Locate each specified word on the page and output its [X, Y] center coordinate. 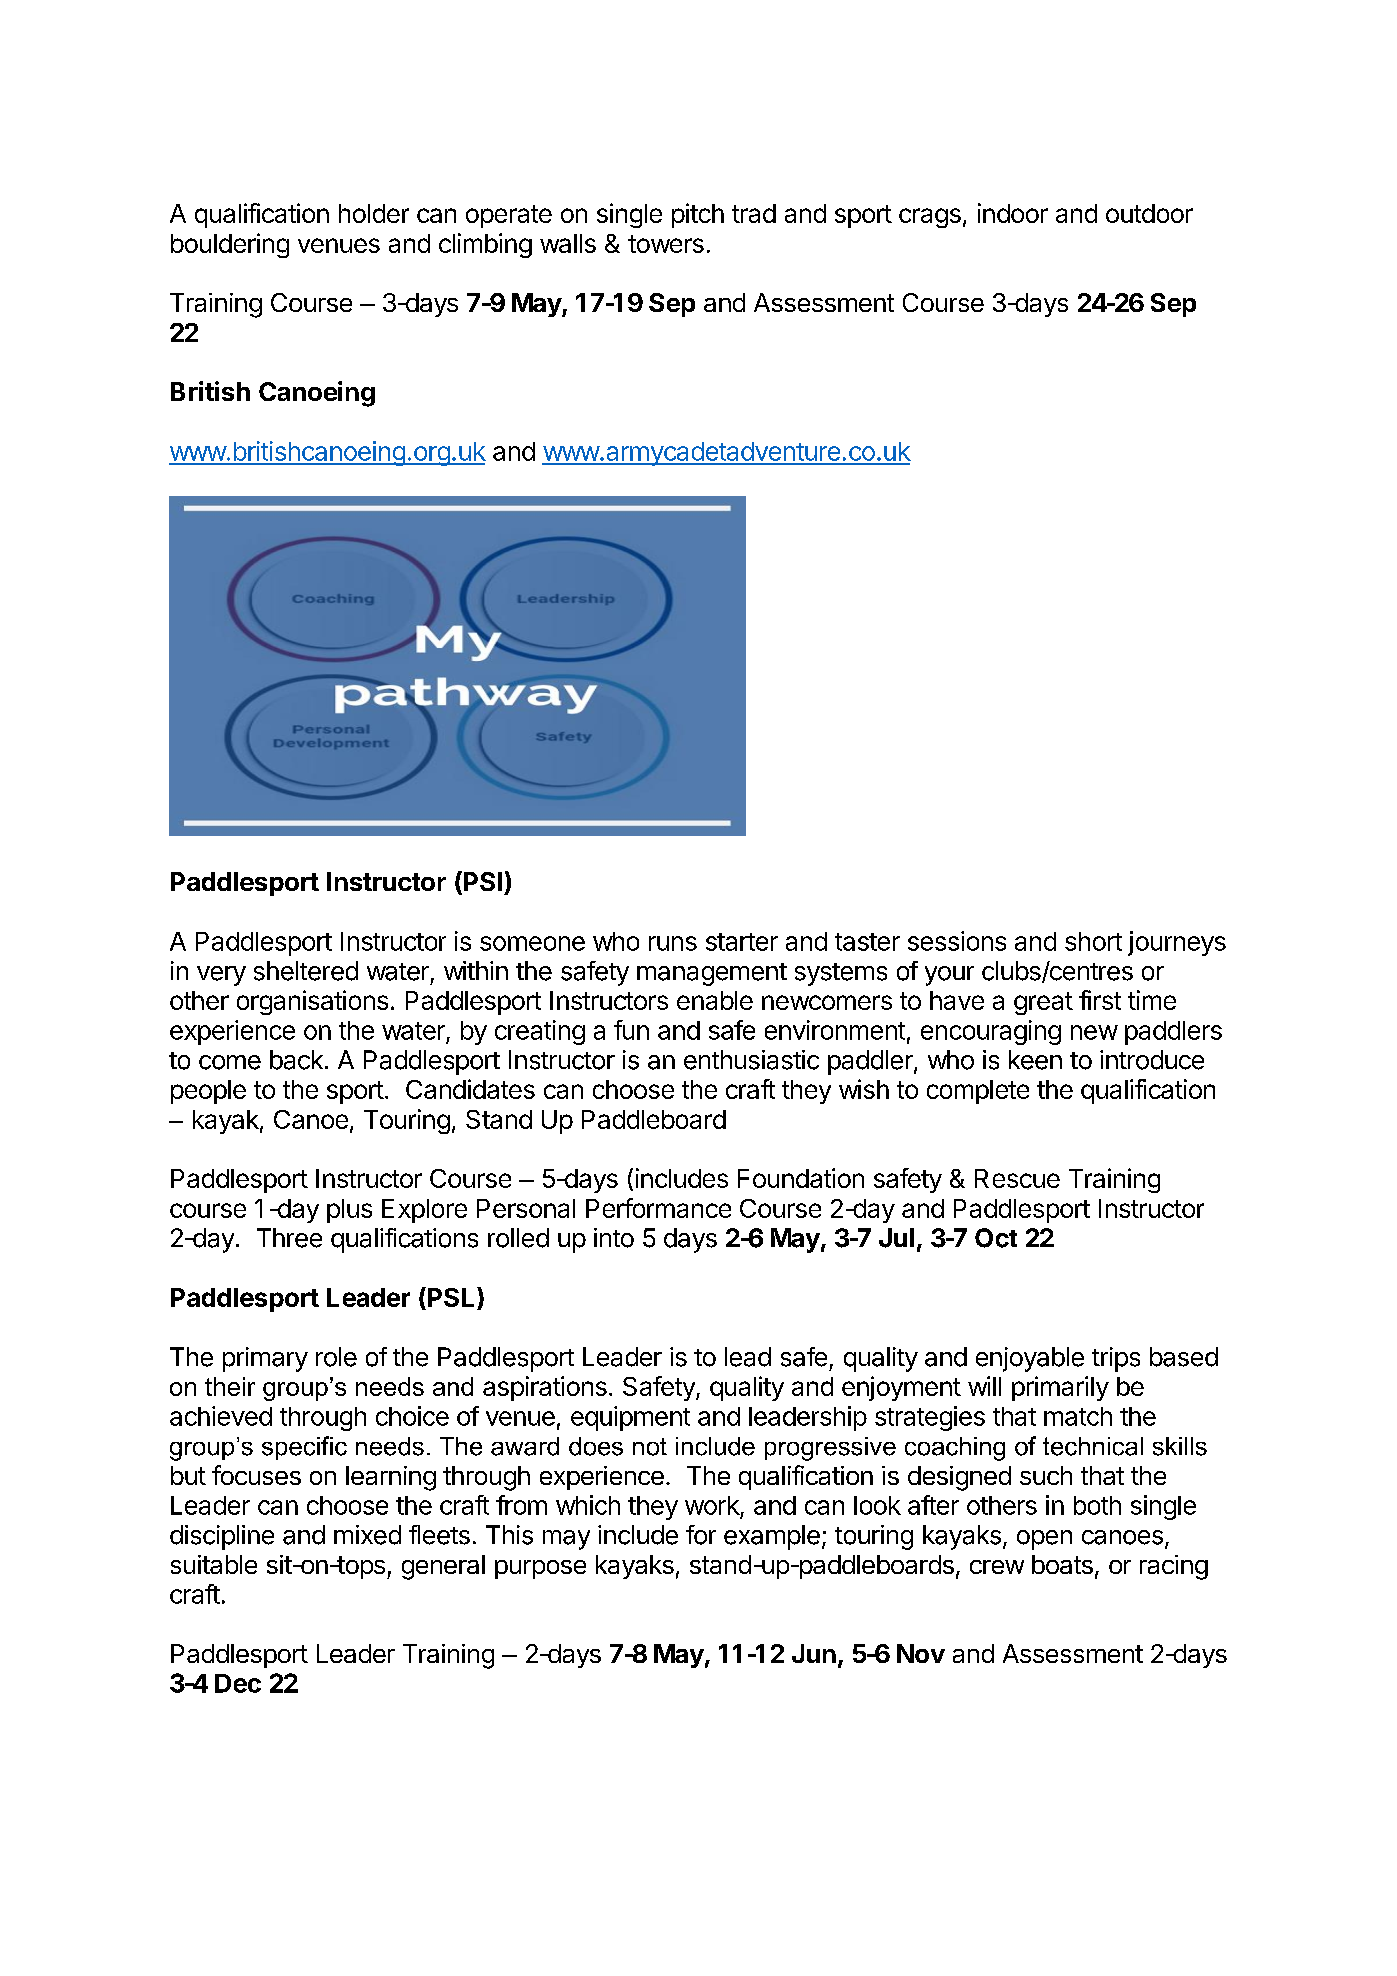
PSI [481, 882]
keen [1035, 1060]
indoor [1013, 213]
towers [666, 244]
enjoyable [1030, 1359]
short [1093, 941]
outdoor [1149, 213]
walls [568, 243]
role [336, 1357]
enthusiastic [751, 1060]
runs [673, 943]
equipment [630, 1418]
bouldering [230, 245]
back [296, 1060]
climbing [485, 245]
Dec [238, 1683]
